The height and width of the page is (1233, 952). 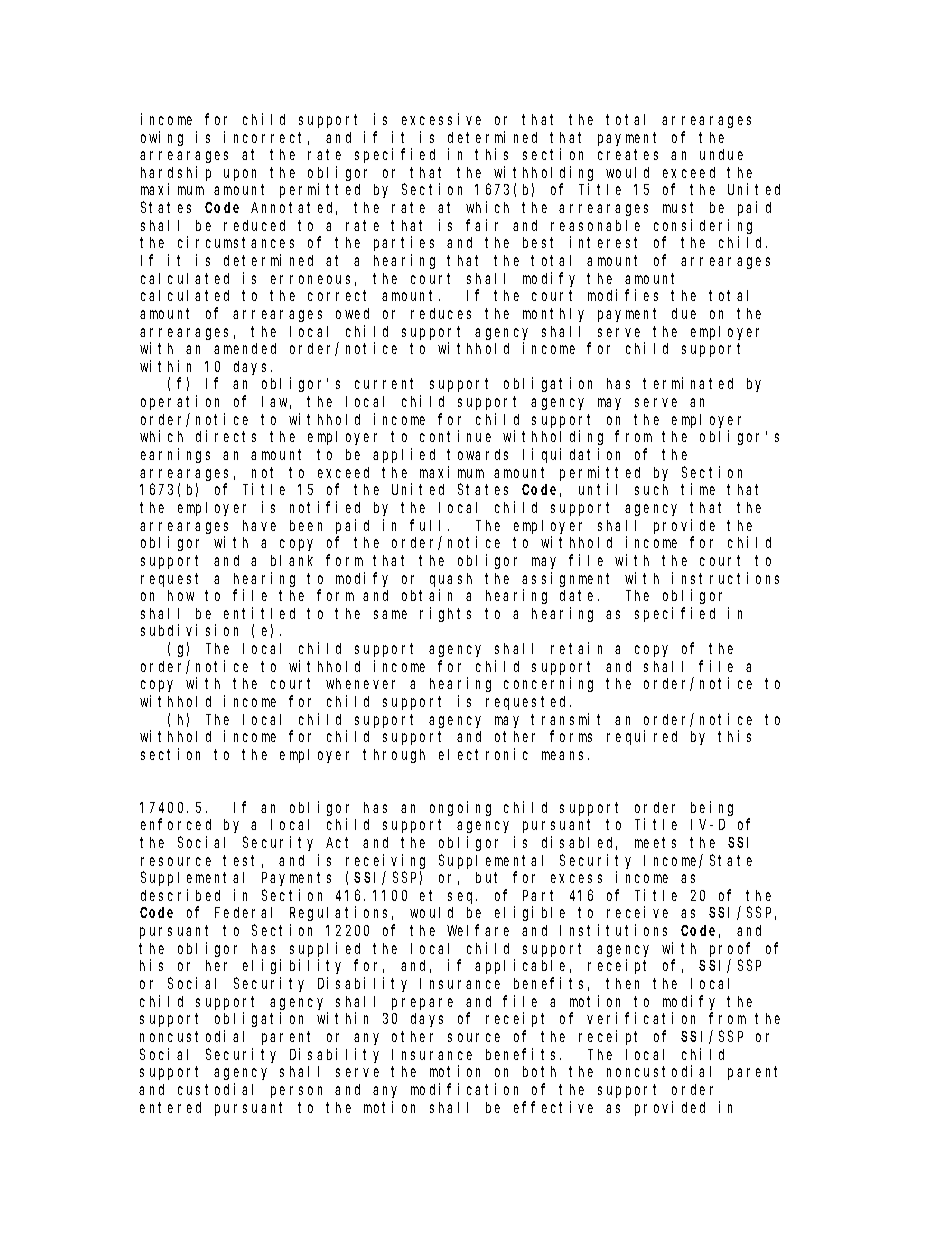 I want to click on desc, so click(x=157, y=895).
